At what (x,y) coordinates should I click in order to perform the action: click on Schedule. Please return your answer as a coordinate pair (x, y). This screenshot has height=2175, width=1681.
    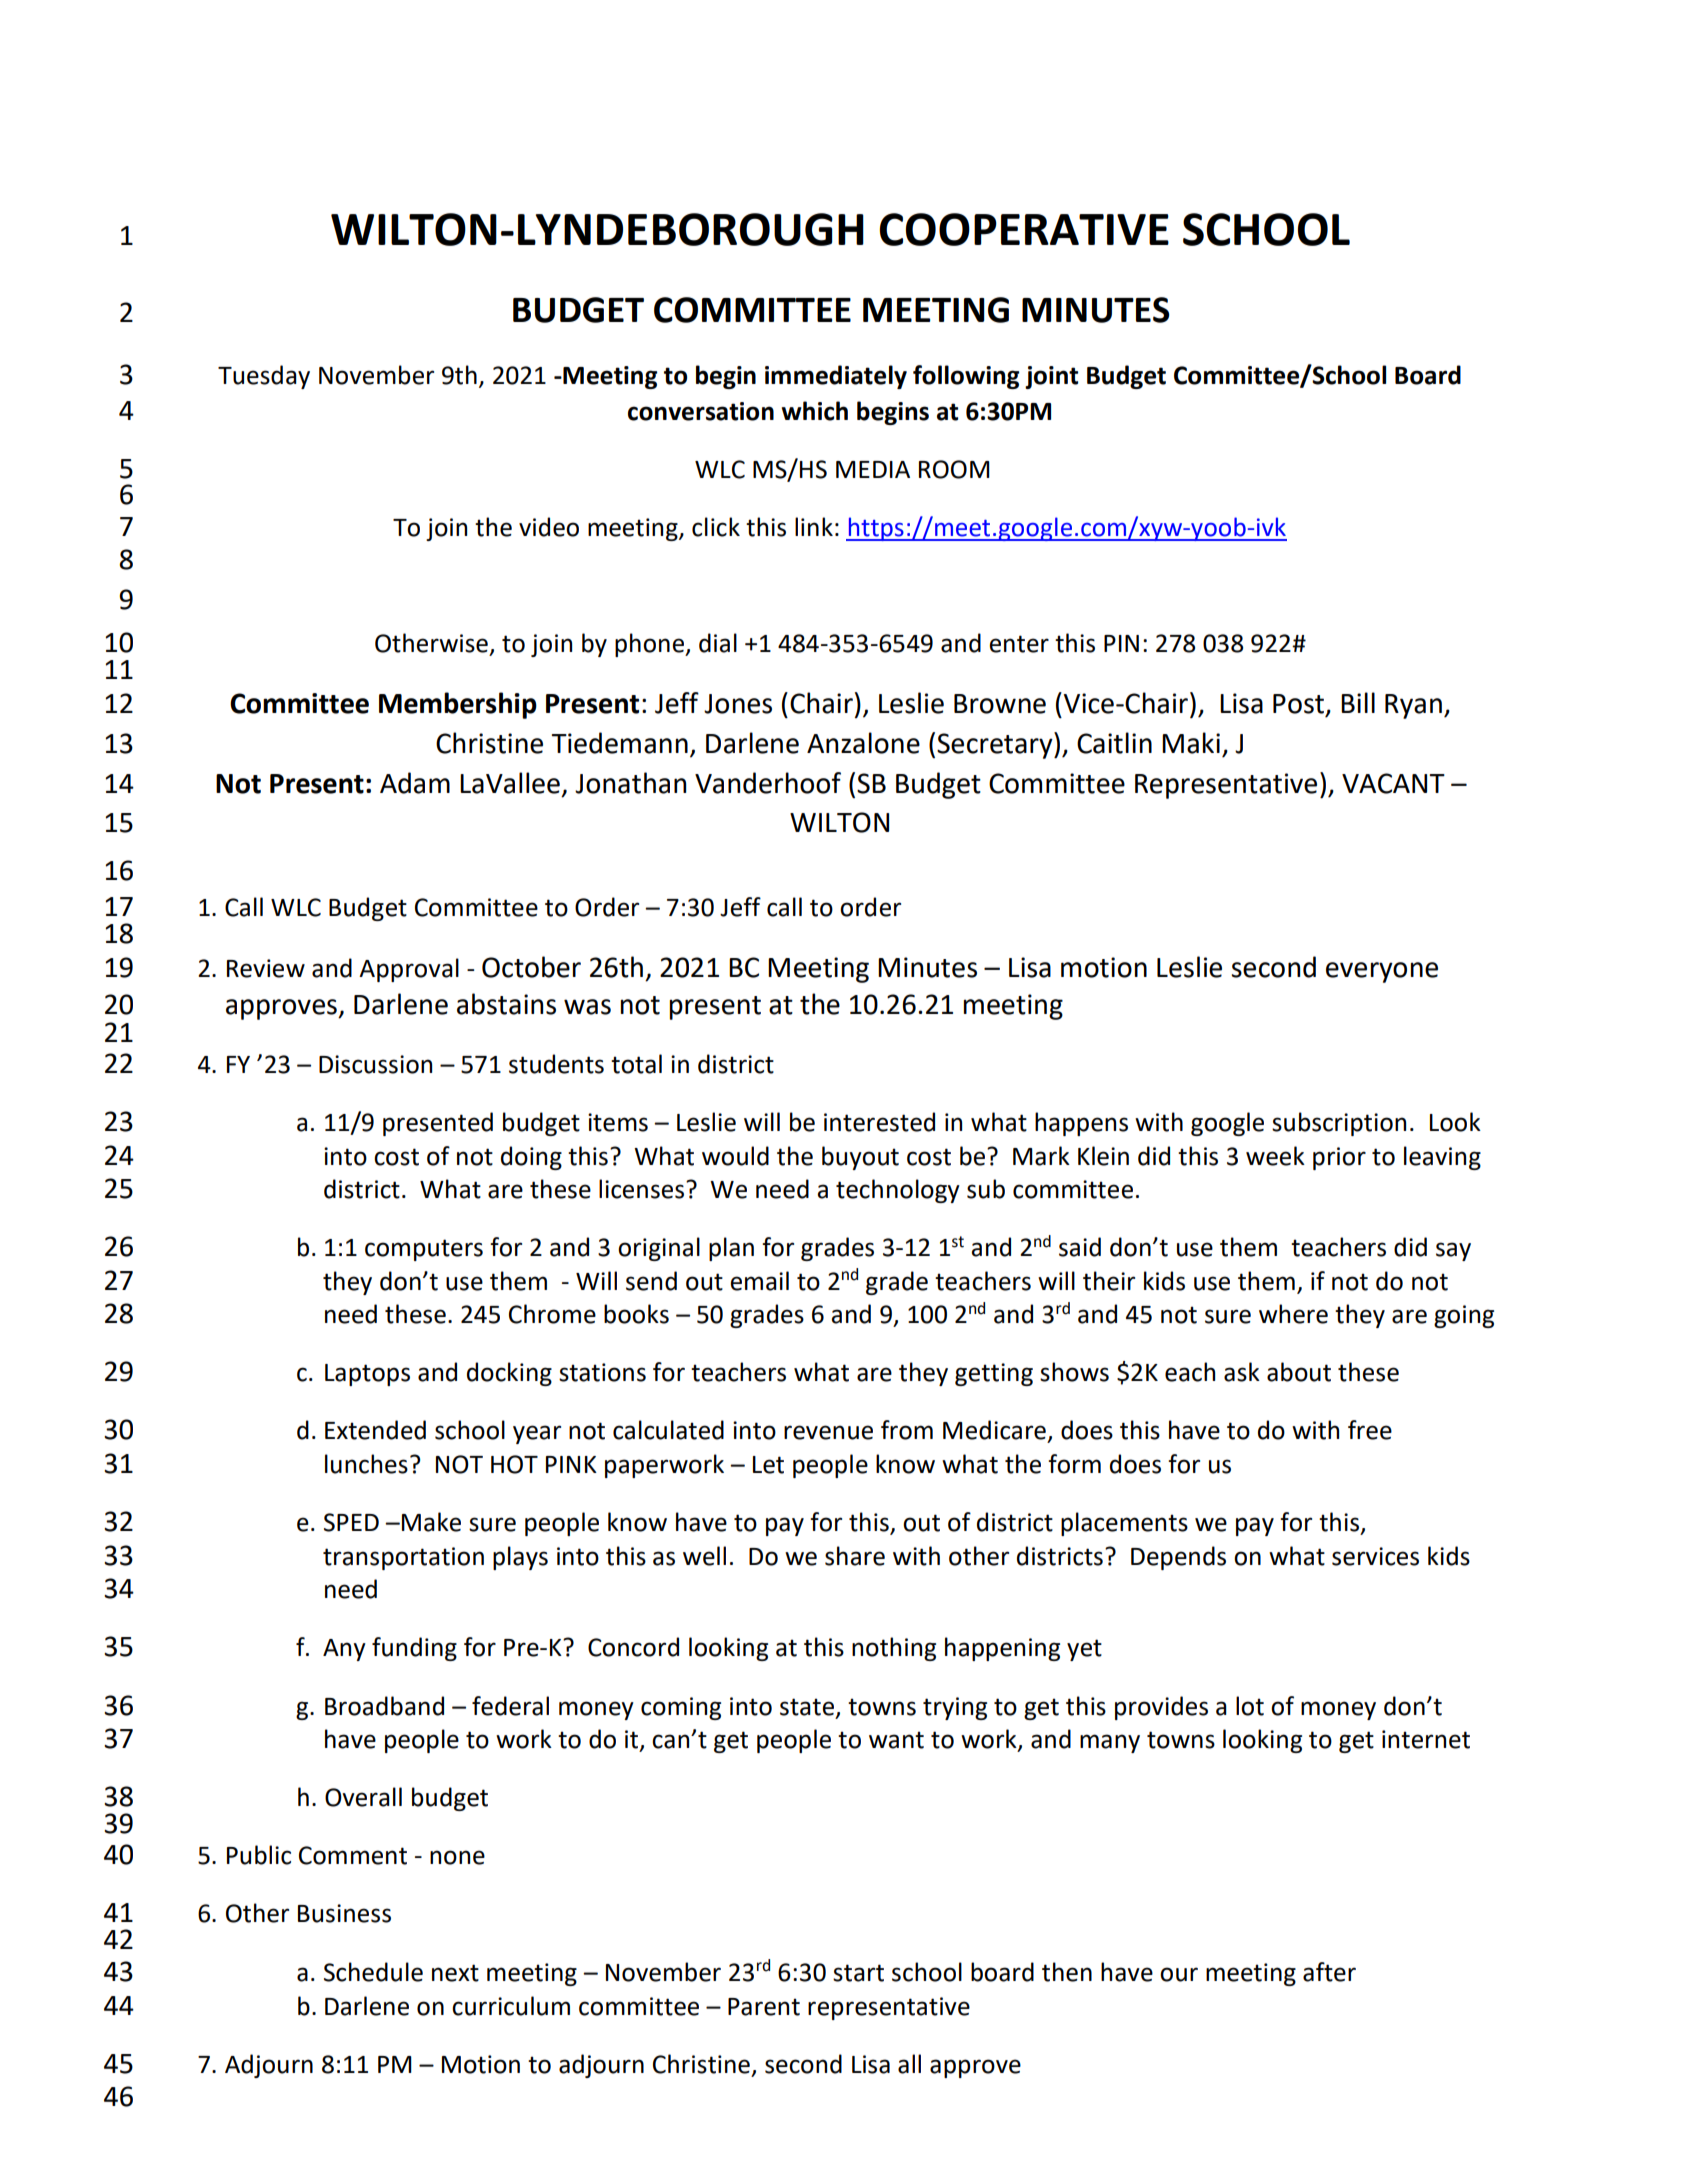
    Looking at the image, I should click on (373, 1972).
